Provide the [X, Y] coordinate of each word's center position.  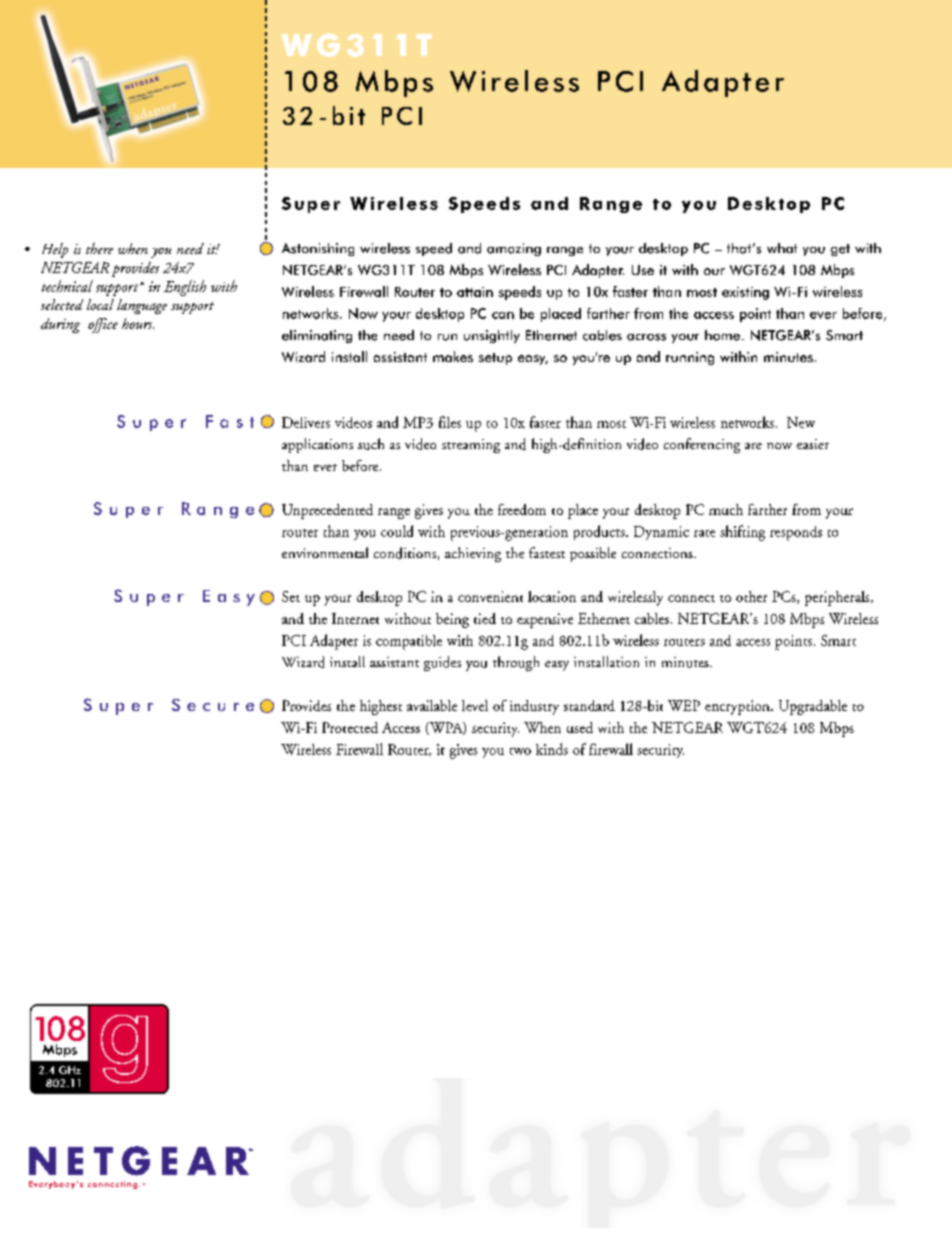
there [99, 248]
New [801, 422]
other [751, 596]
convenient [490, 596]
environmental [325, 552]
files [450, 422]
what [782, 248]
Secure [213, 705]
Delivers [306, 422]
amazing [514, 249]
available [432, 705]
